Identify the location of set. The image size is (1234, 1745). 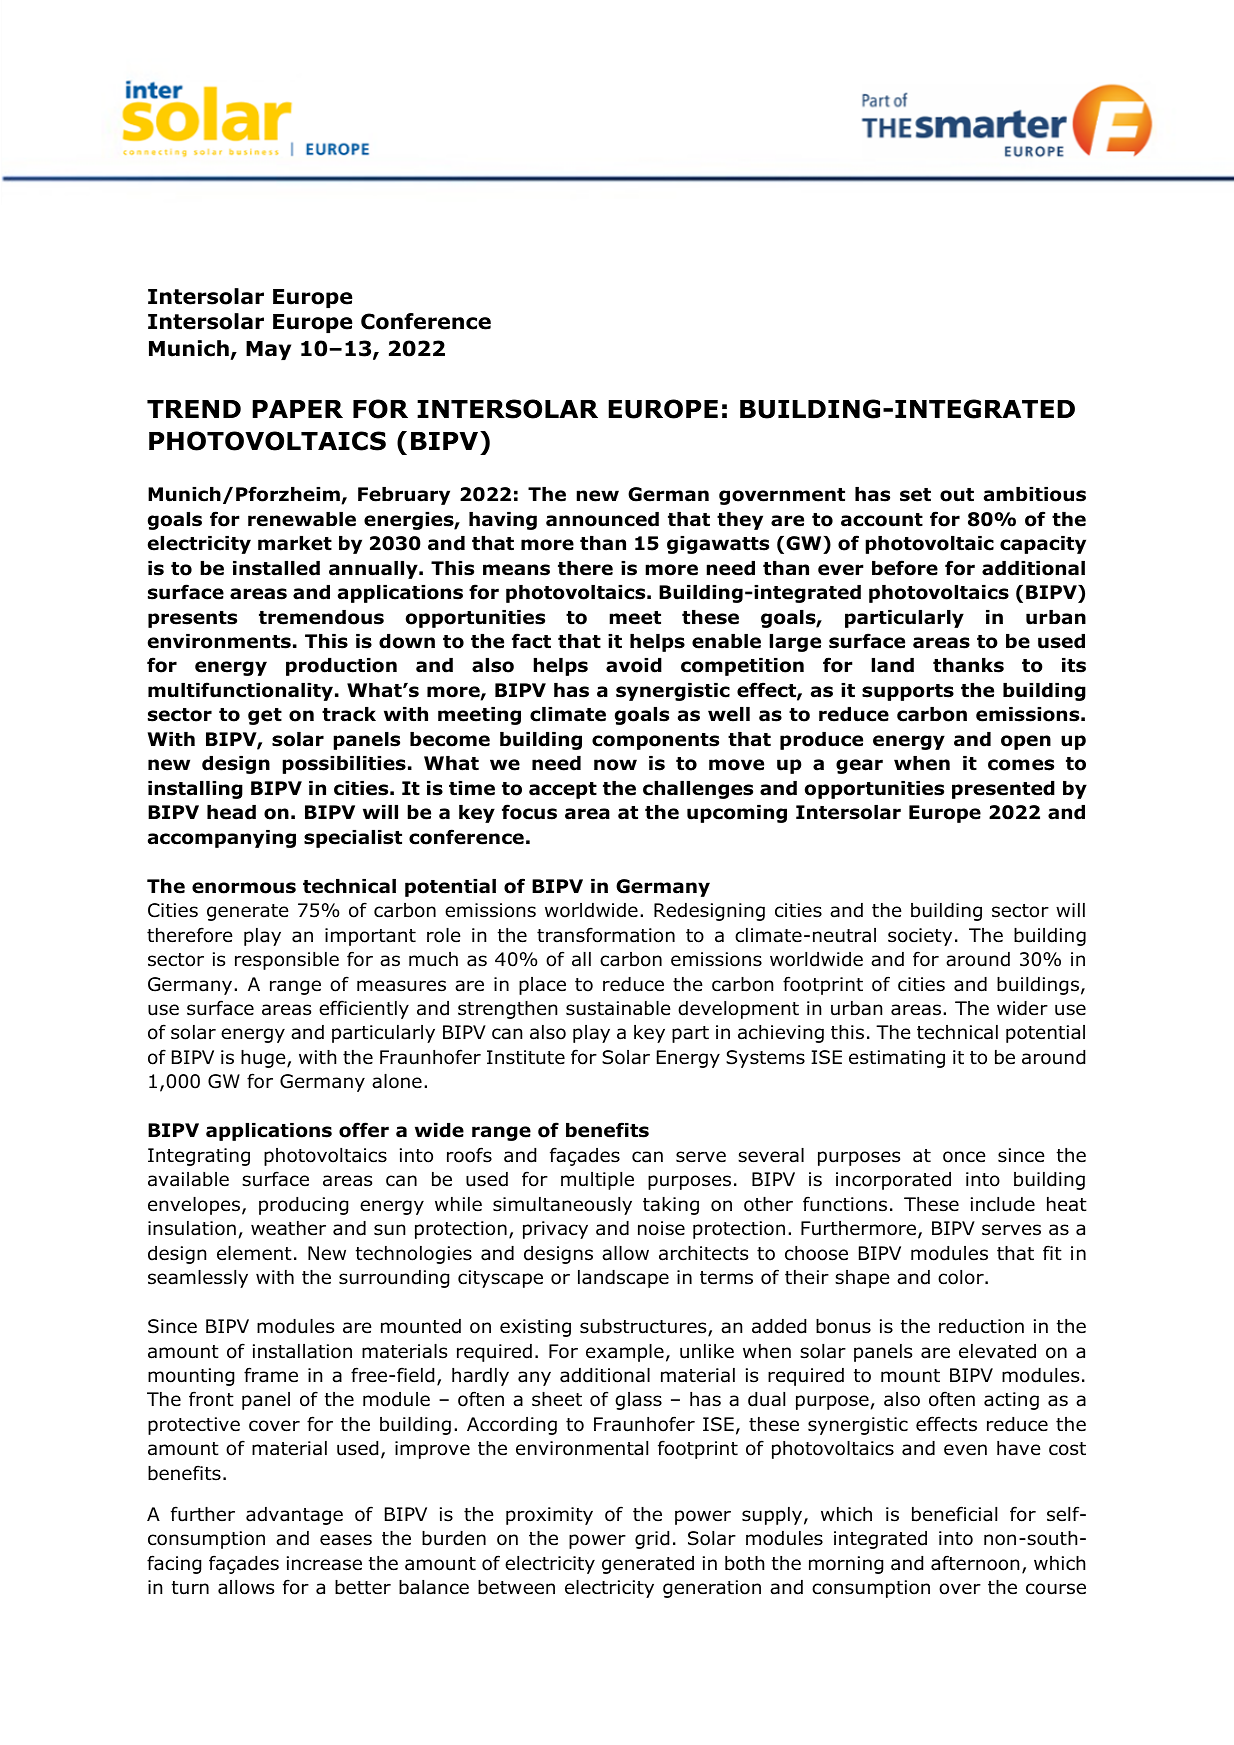
(915, 495).
